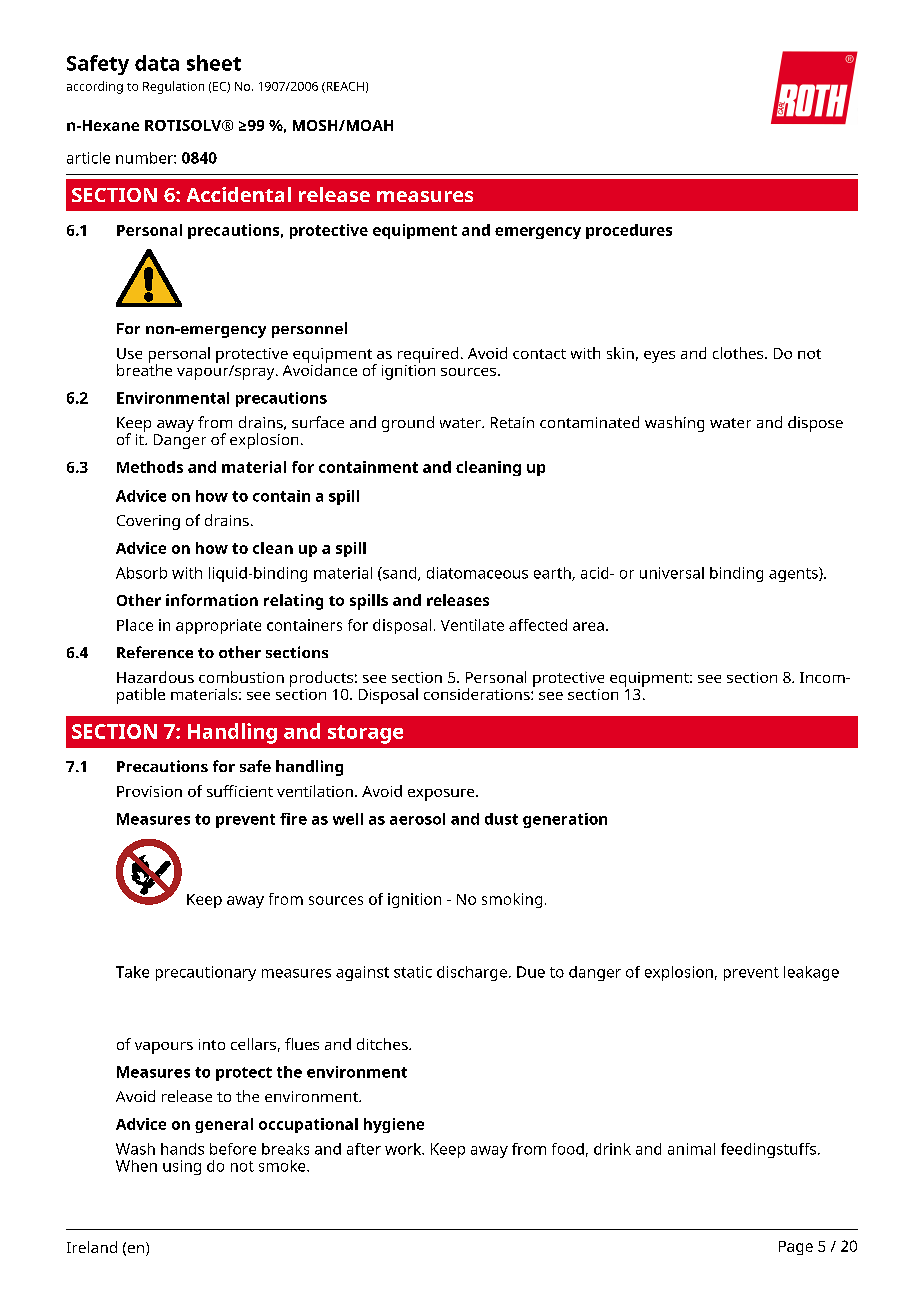  What do you see at coordinates (182, 1167) in the screenshot?
I see `using` at bounding box center [182, 1167].
